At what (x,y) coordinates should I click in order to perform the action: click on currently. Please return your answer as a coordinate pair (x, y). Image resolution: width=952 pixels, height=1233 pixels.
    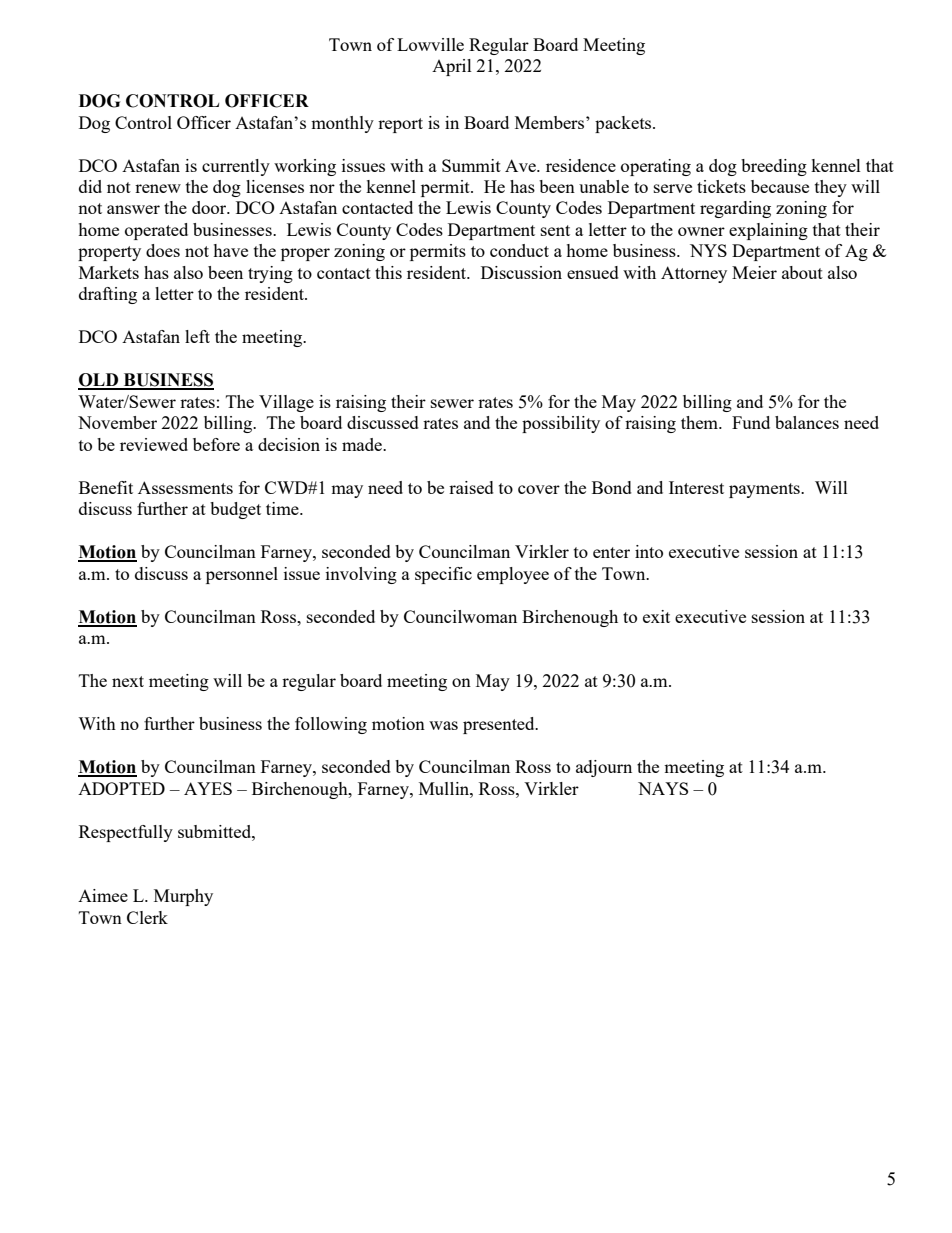
    Looking at the image, I should click on (236, 167).
